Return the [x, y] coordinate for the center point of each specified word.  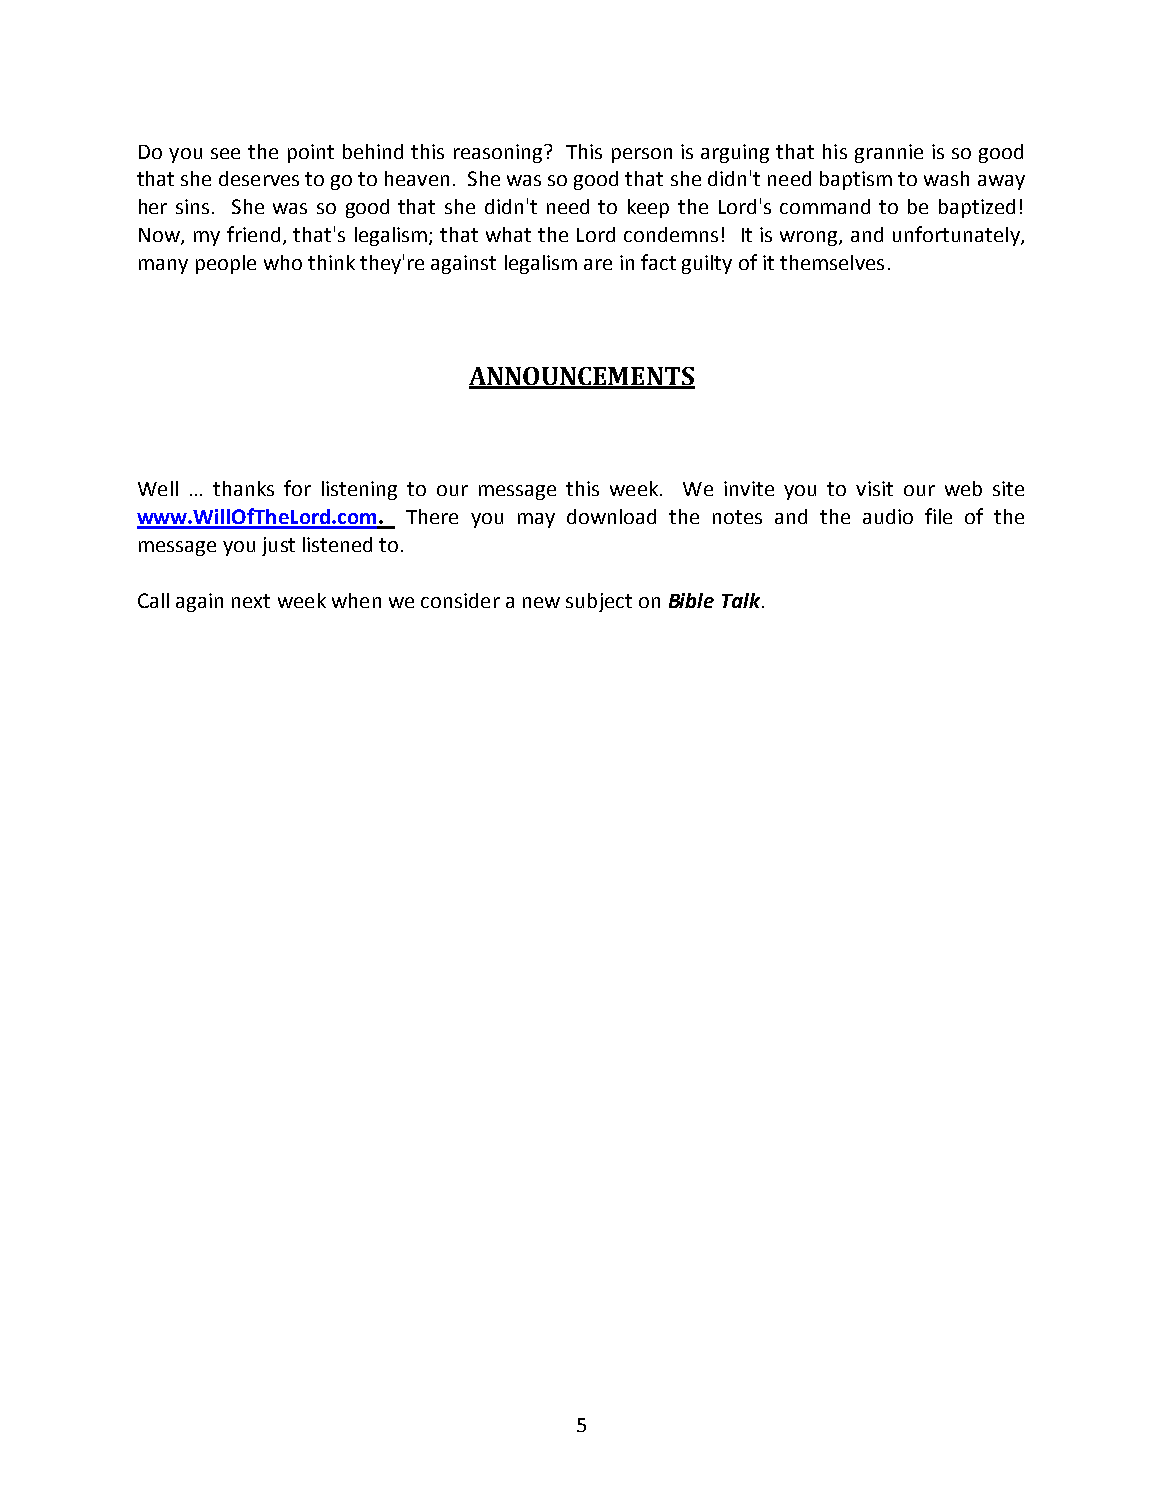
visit [874, 488]
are [598, 264]
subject [599, 602]
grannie [889, 153]
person [642, 155]
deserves [259, 178]
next [251, 601]
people [226, 264]
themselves [832, 262]
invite [749, 488]
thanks [243, 488]
